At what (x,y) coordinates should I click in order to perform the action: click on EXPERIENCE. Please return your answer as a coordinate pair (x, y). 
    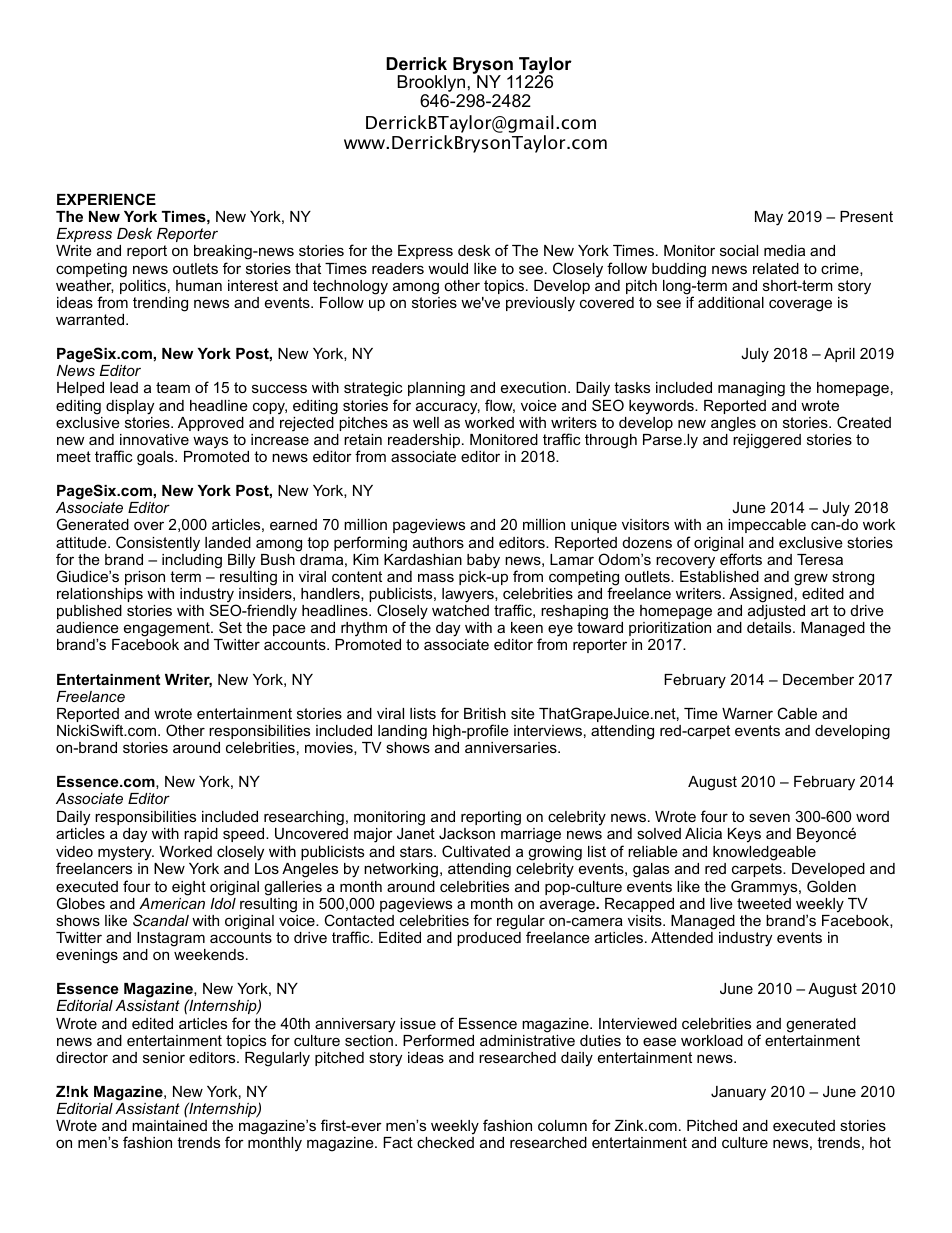
    Looking at the image, I should click on (106, 199).
